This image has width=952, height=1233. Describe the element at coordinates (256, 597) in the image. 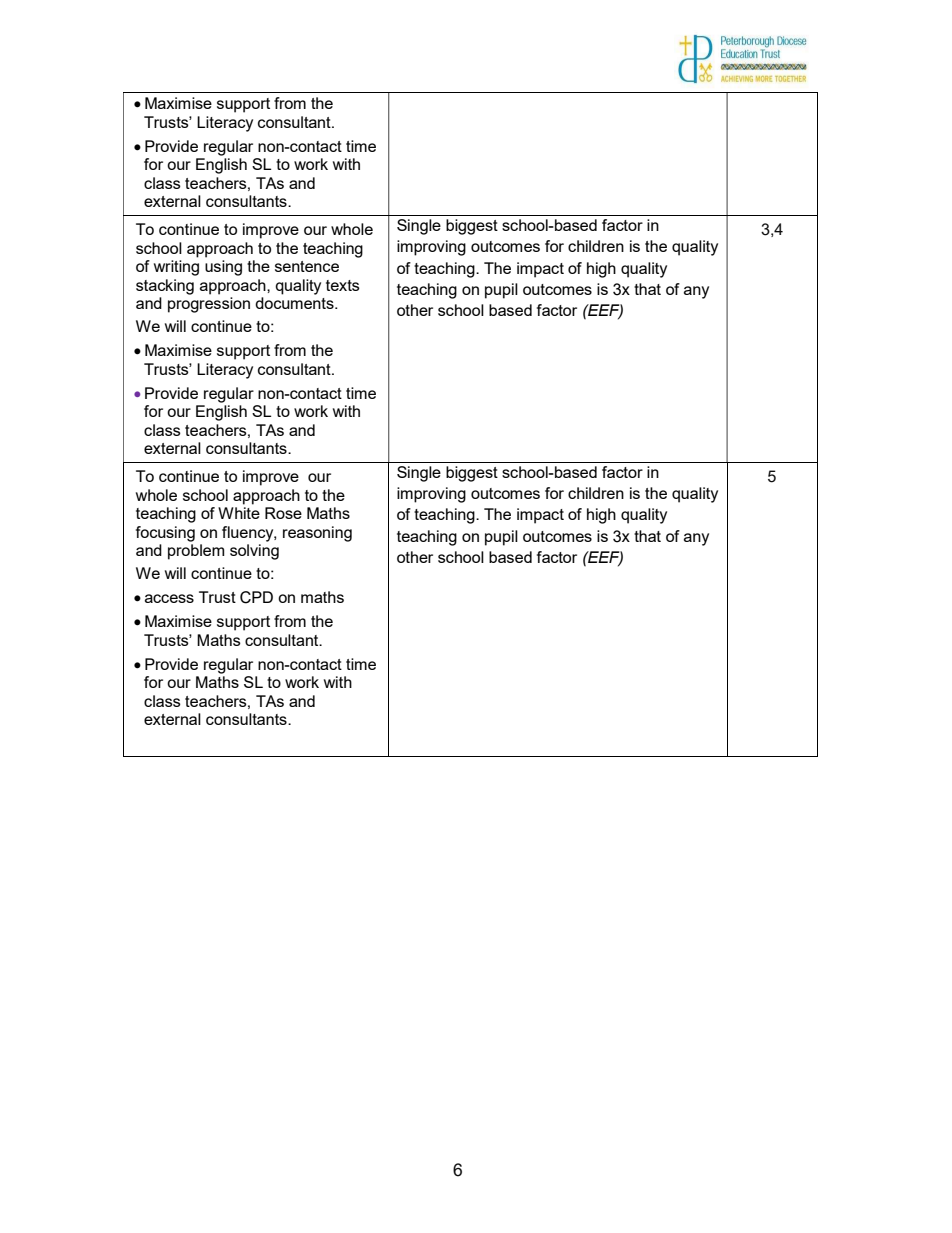

I see `CPD` at that location.
